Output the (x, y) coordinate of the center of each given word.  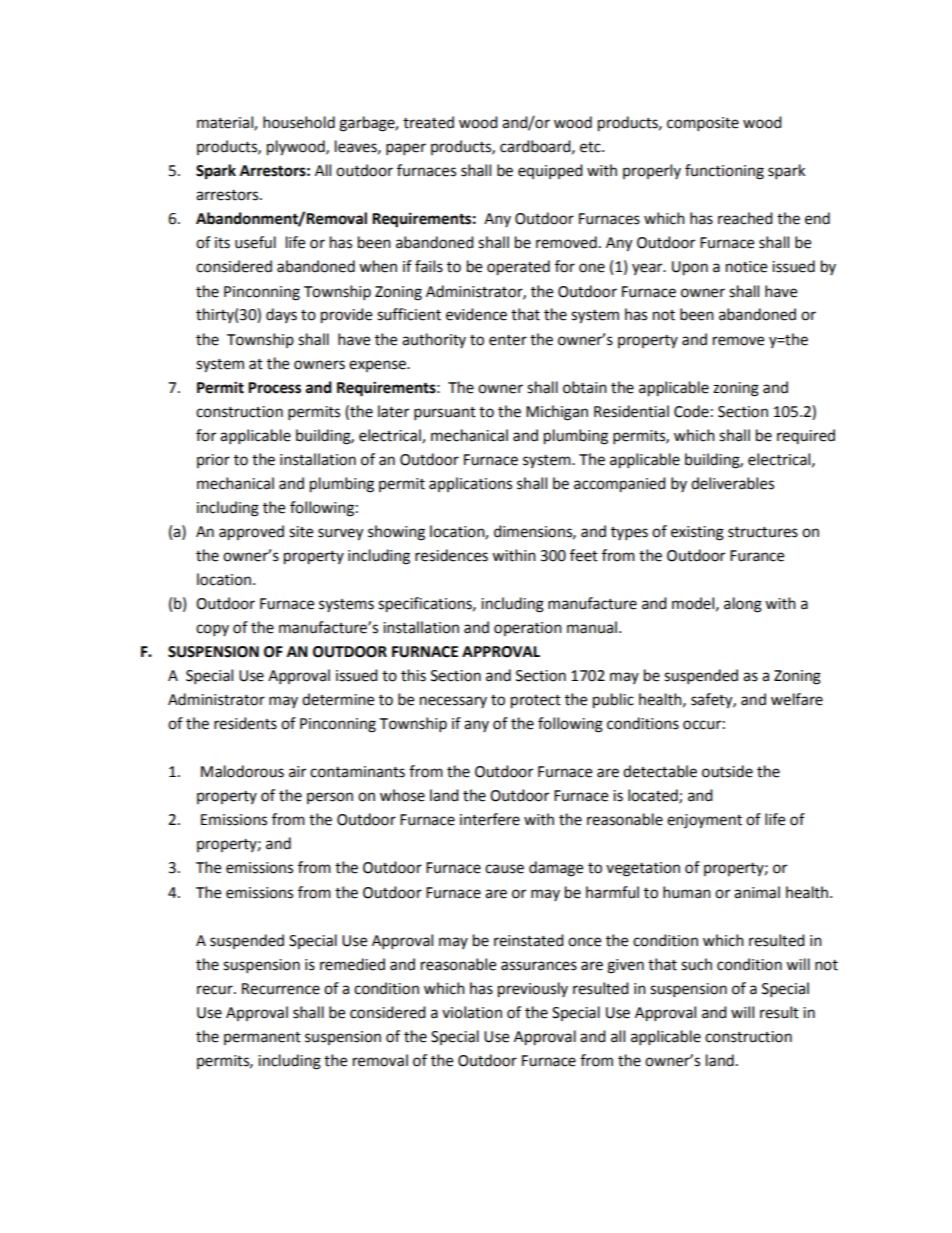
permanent (262, 1038)
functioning (724, 172)
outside (727, 771)
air (297, 772)
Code (691, 411)
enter (508, 340)
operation (528, 629)
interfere (490, 819)
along (743, 605)
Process (274, 388)
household (299, 122)
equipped (550, 171)
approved (251, 533)
